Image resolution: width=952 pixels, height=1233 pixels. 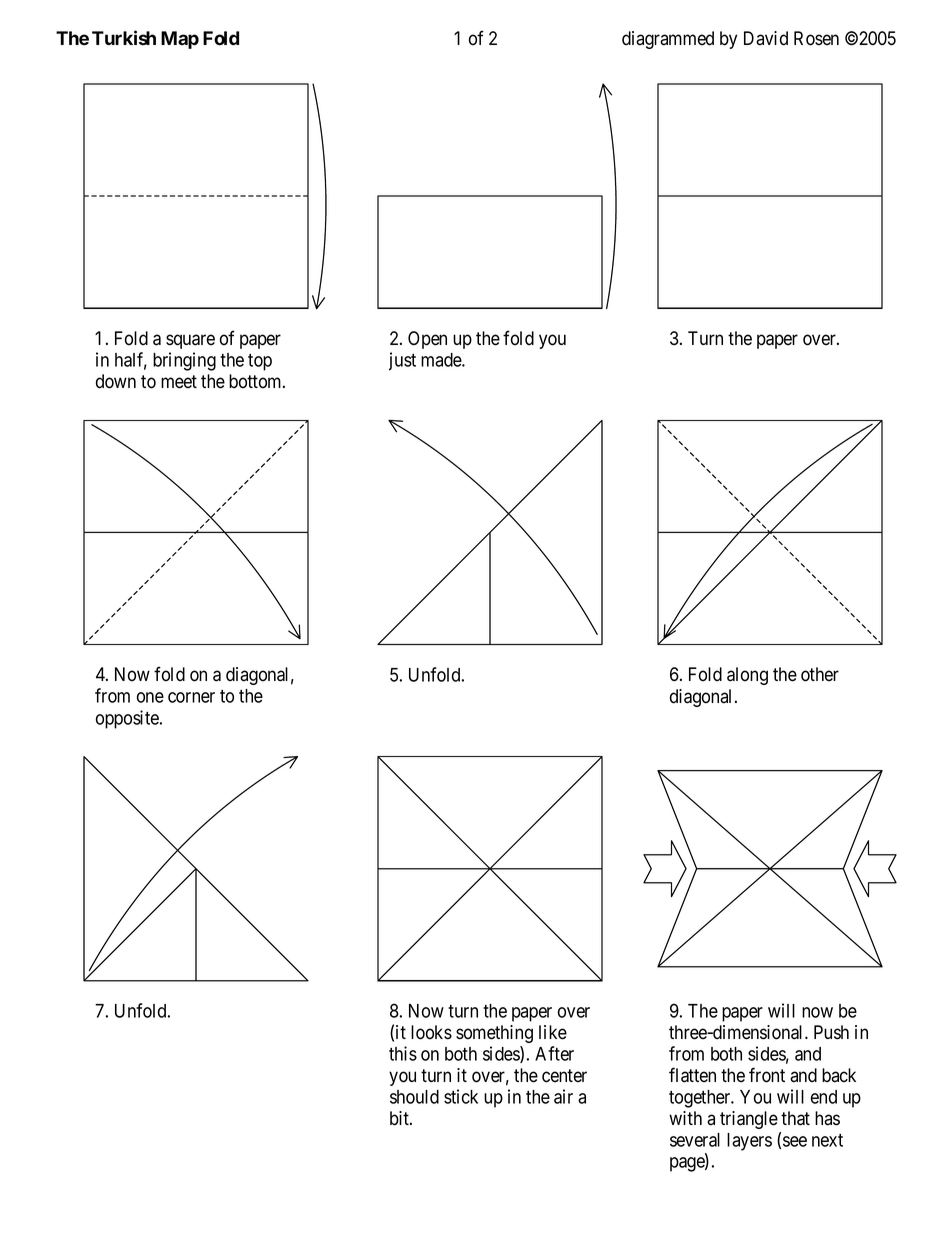 What do you see at coordinates (747, 676) in the screenshot?
I see `along` at bounding box center [747, 676].
